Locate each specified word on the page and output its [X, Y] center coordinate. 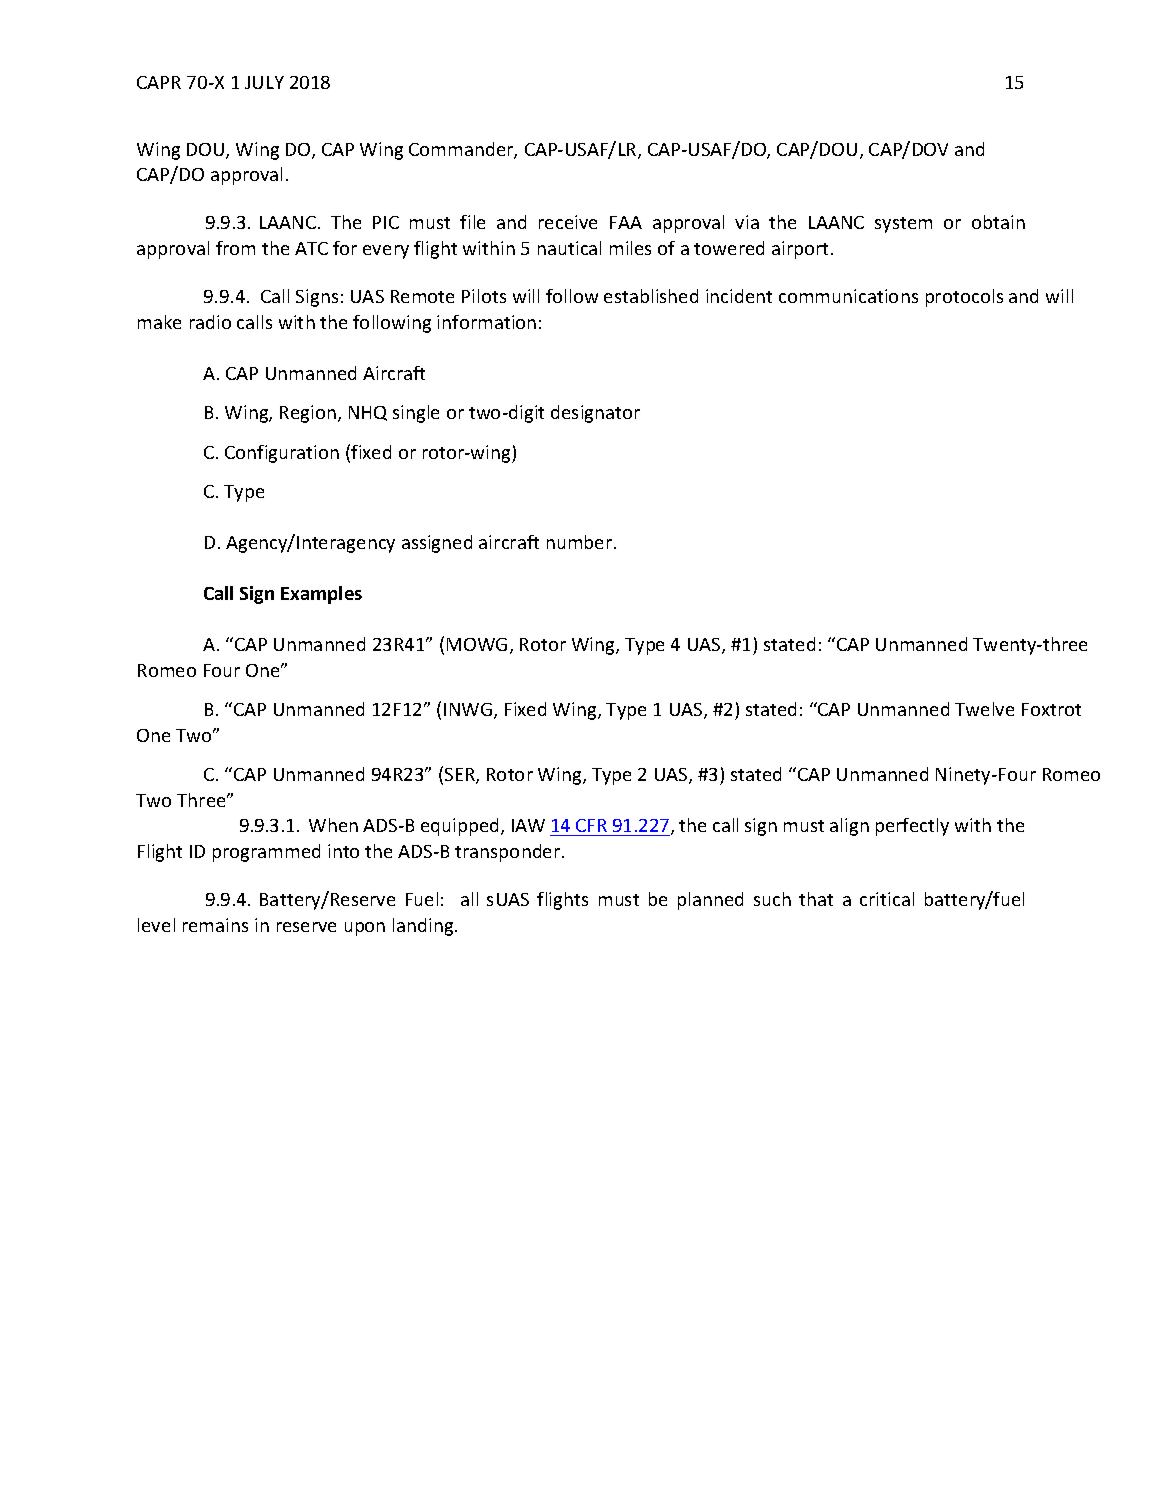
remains [215, 925]
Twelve [984, 709]
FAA [626, 222]
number [581, 542]
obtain [998, 222]
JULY [264, 82]
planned [710, 901]
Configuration [282, 454]
